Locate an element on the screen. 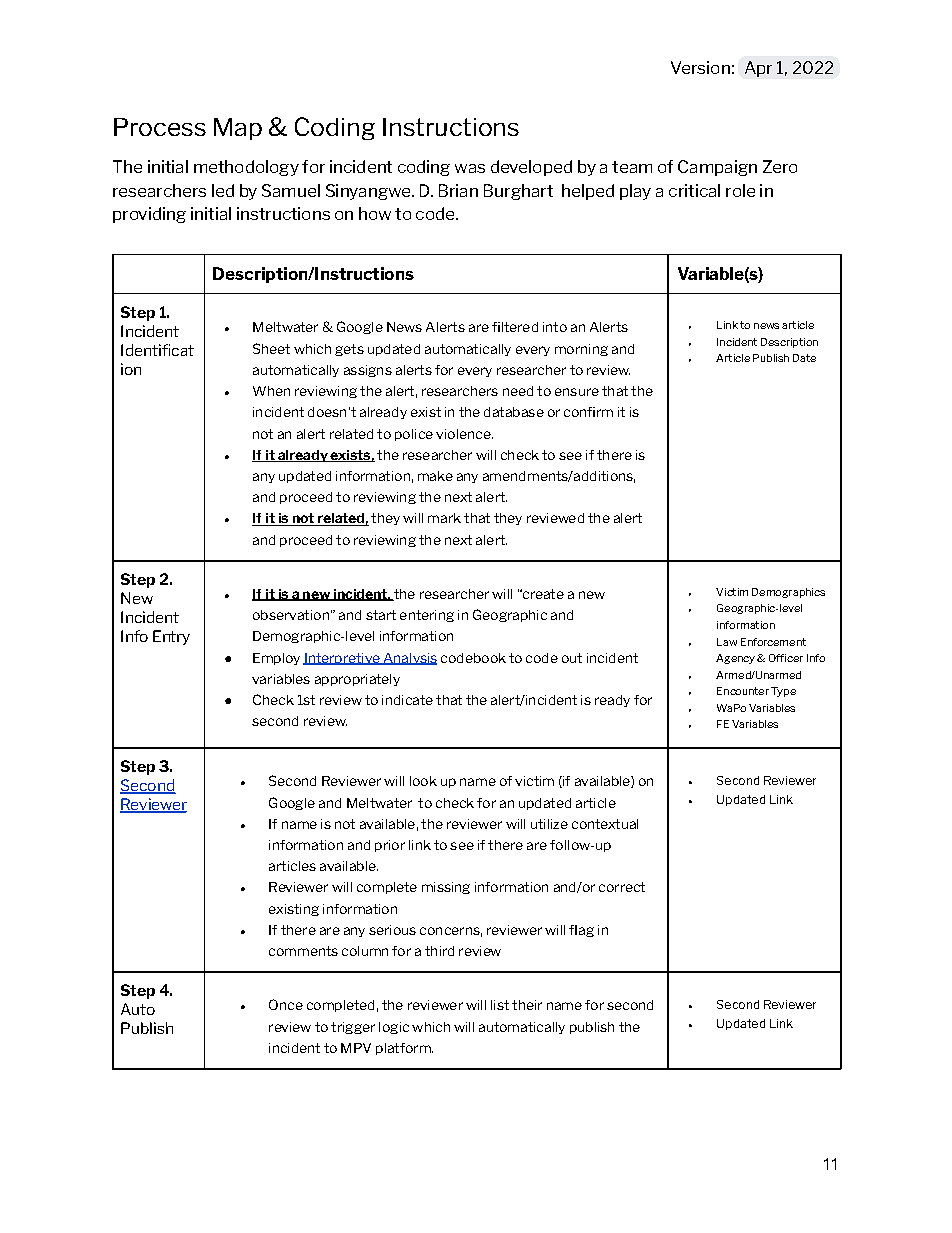 This screenshot has height=1233, width=952. comments is located at coordinates (303, 951).
